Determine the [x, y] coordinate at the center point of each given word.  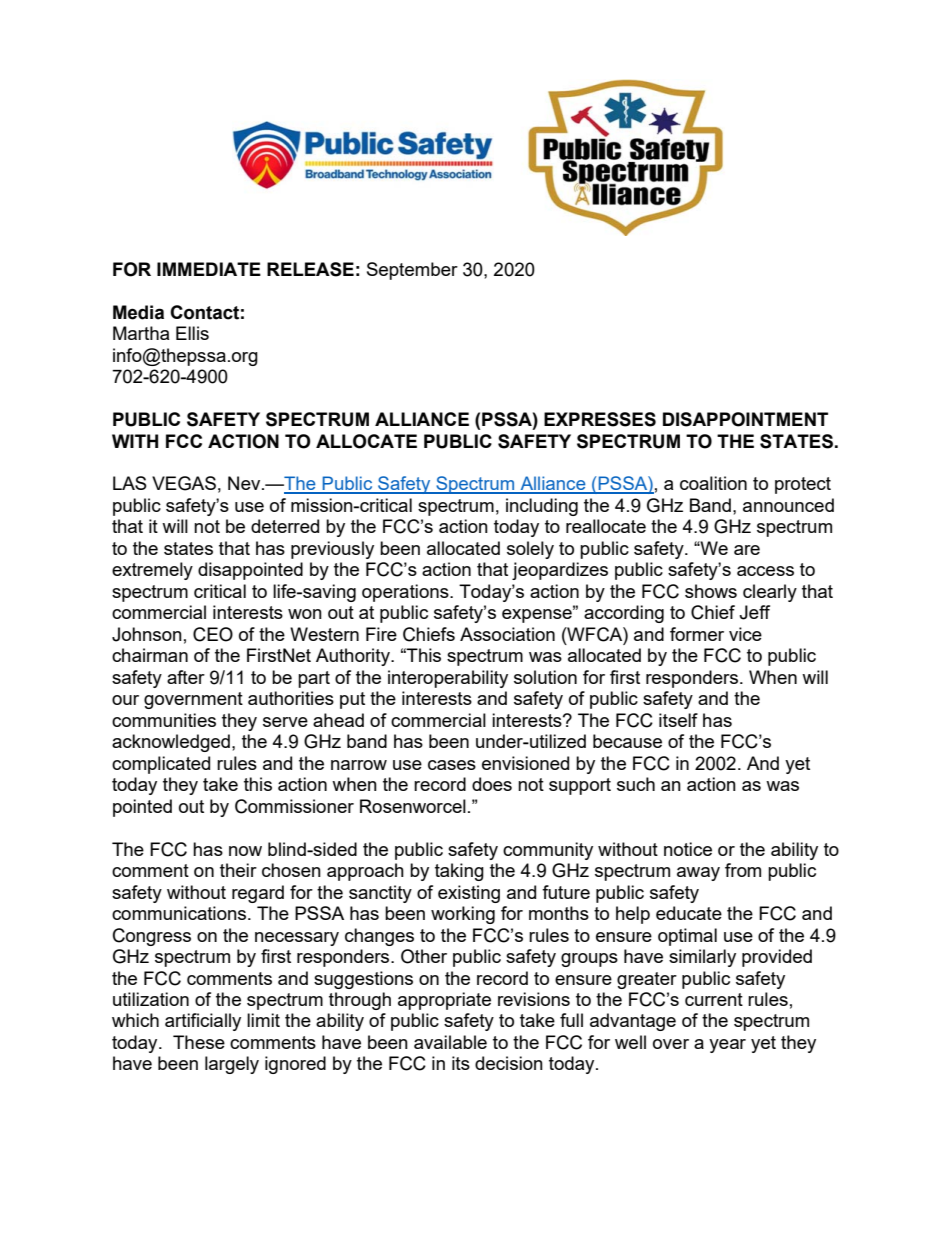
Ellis [192, 333]
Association [507, 634]
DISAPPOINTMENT [745, 419]
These [199, 1042]
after [186, 677]
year [727, 1046]
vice [745, 634]
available [450, 1042]
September [412, 271]
